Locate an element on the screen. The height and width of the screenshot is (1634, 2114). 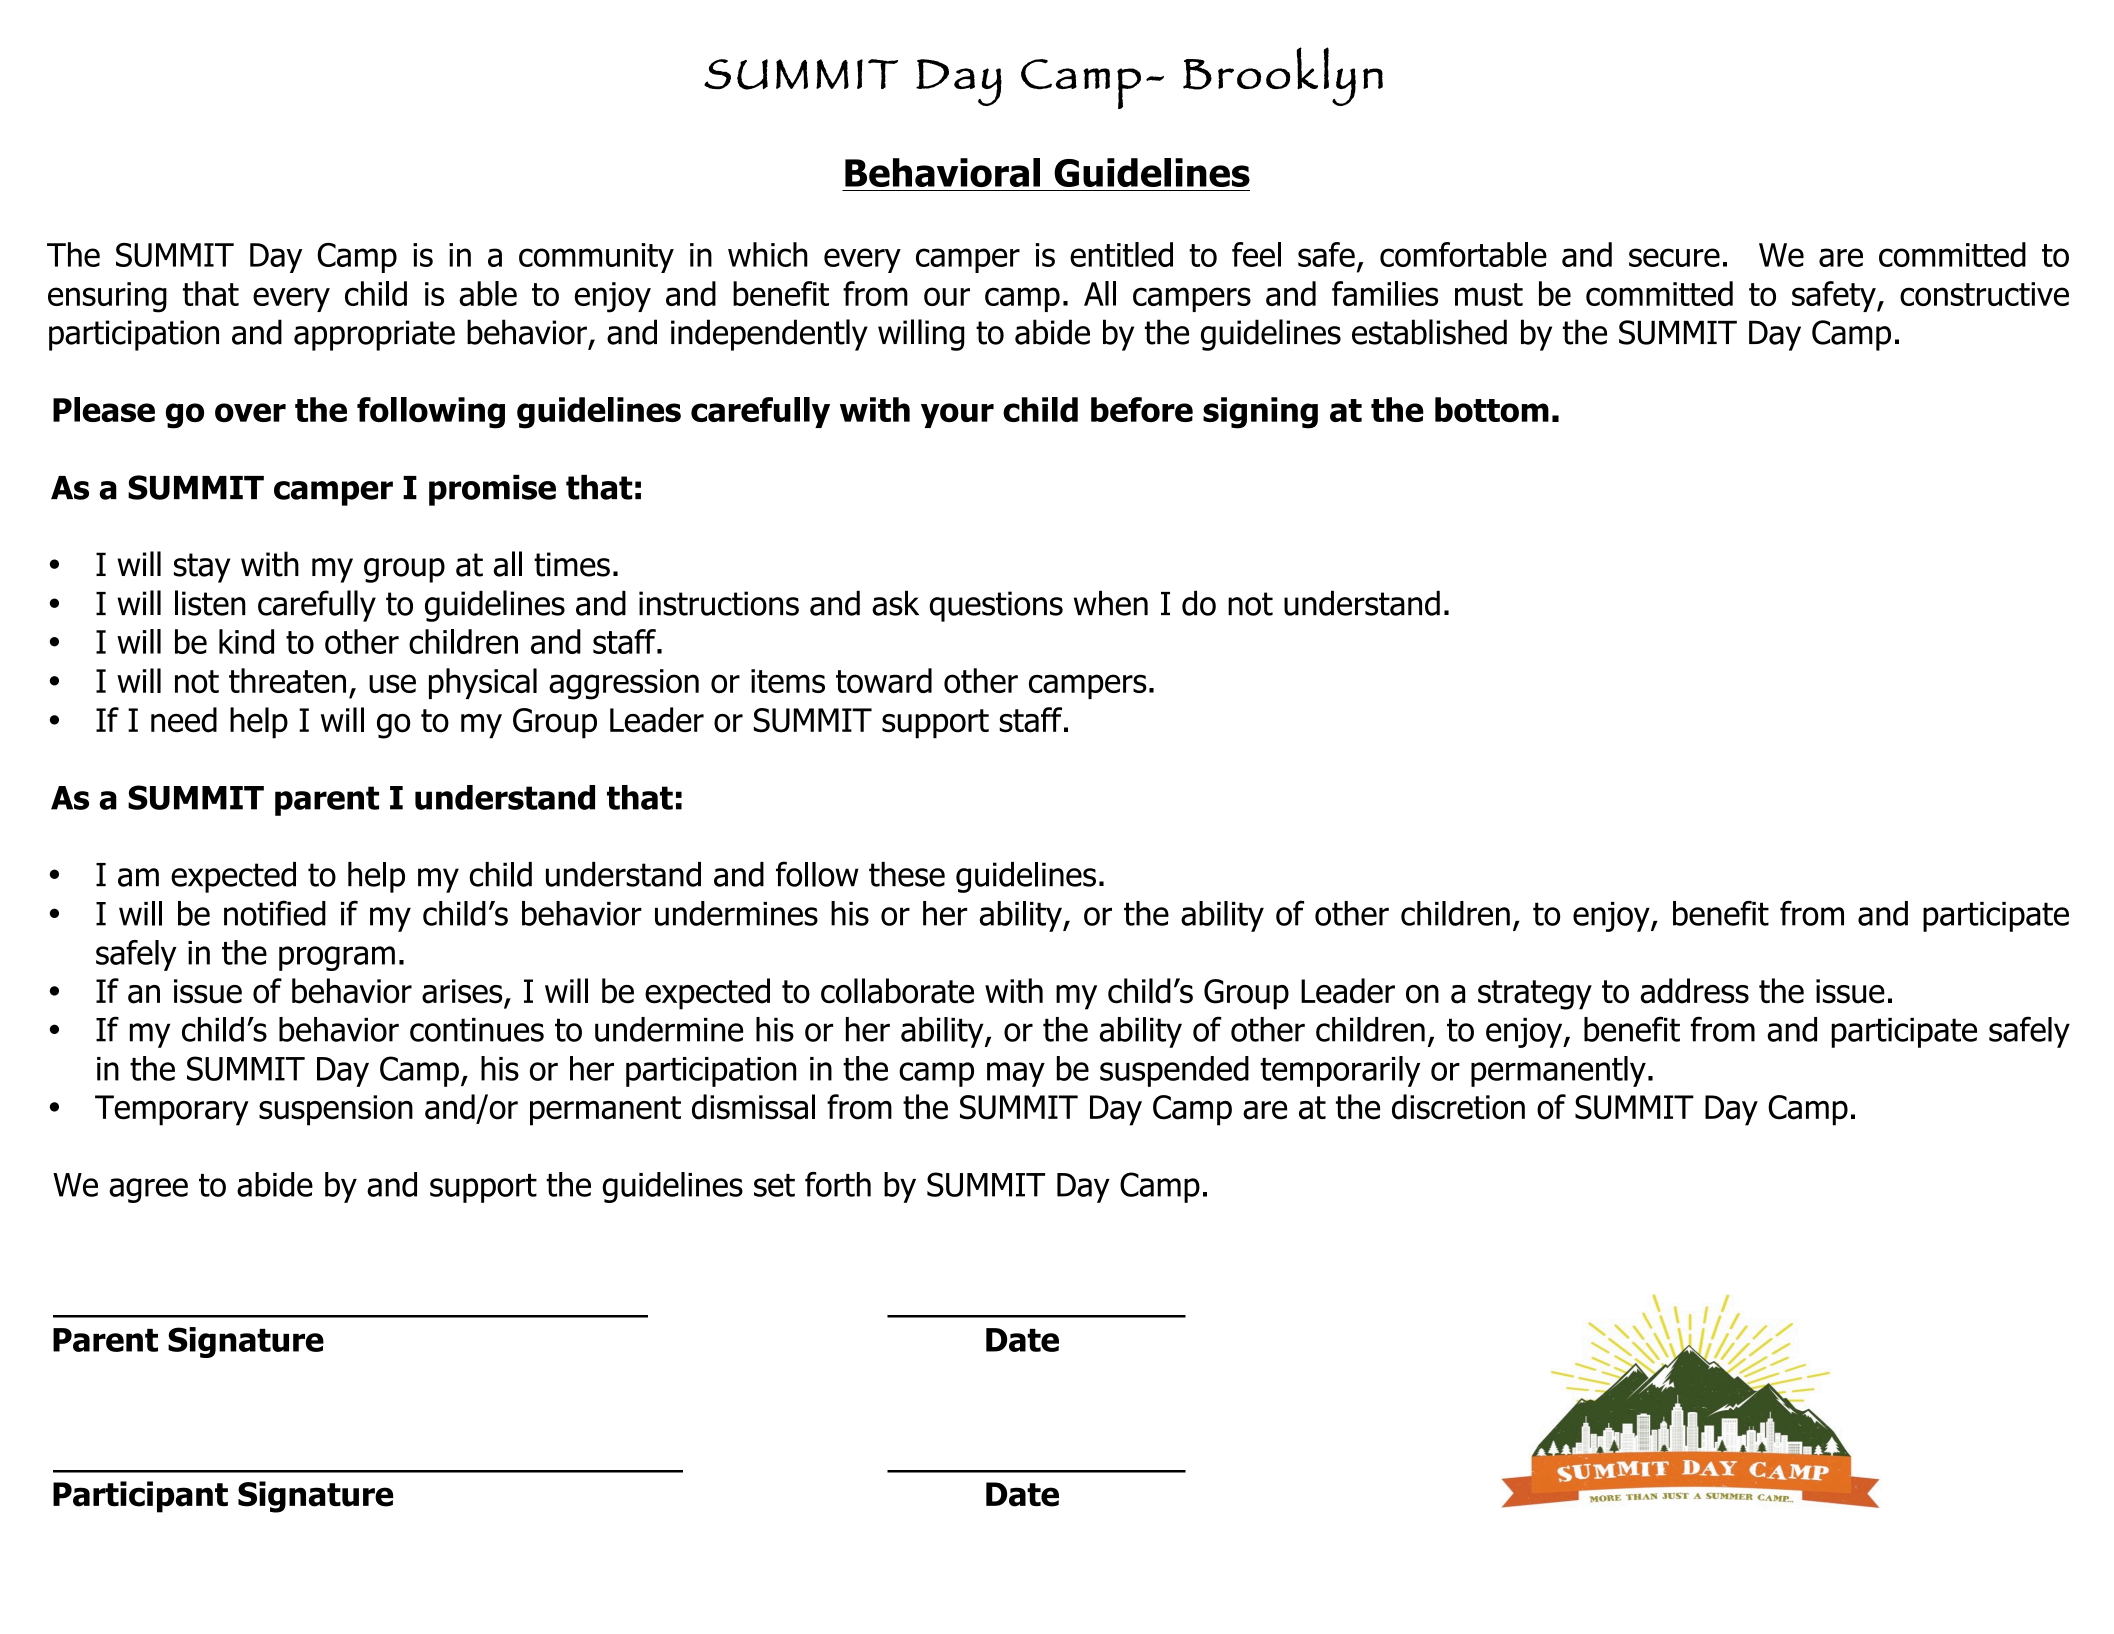
address is located at coordinates (1694, 991).
